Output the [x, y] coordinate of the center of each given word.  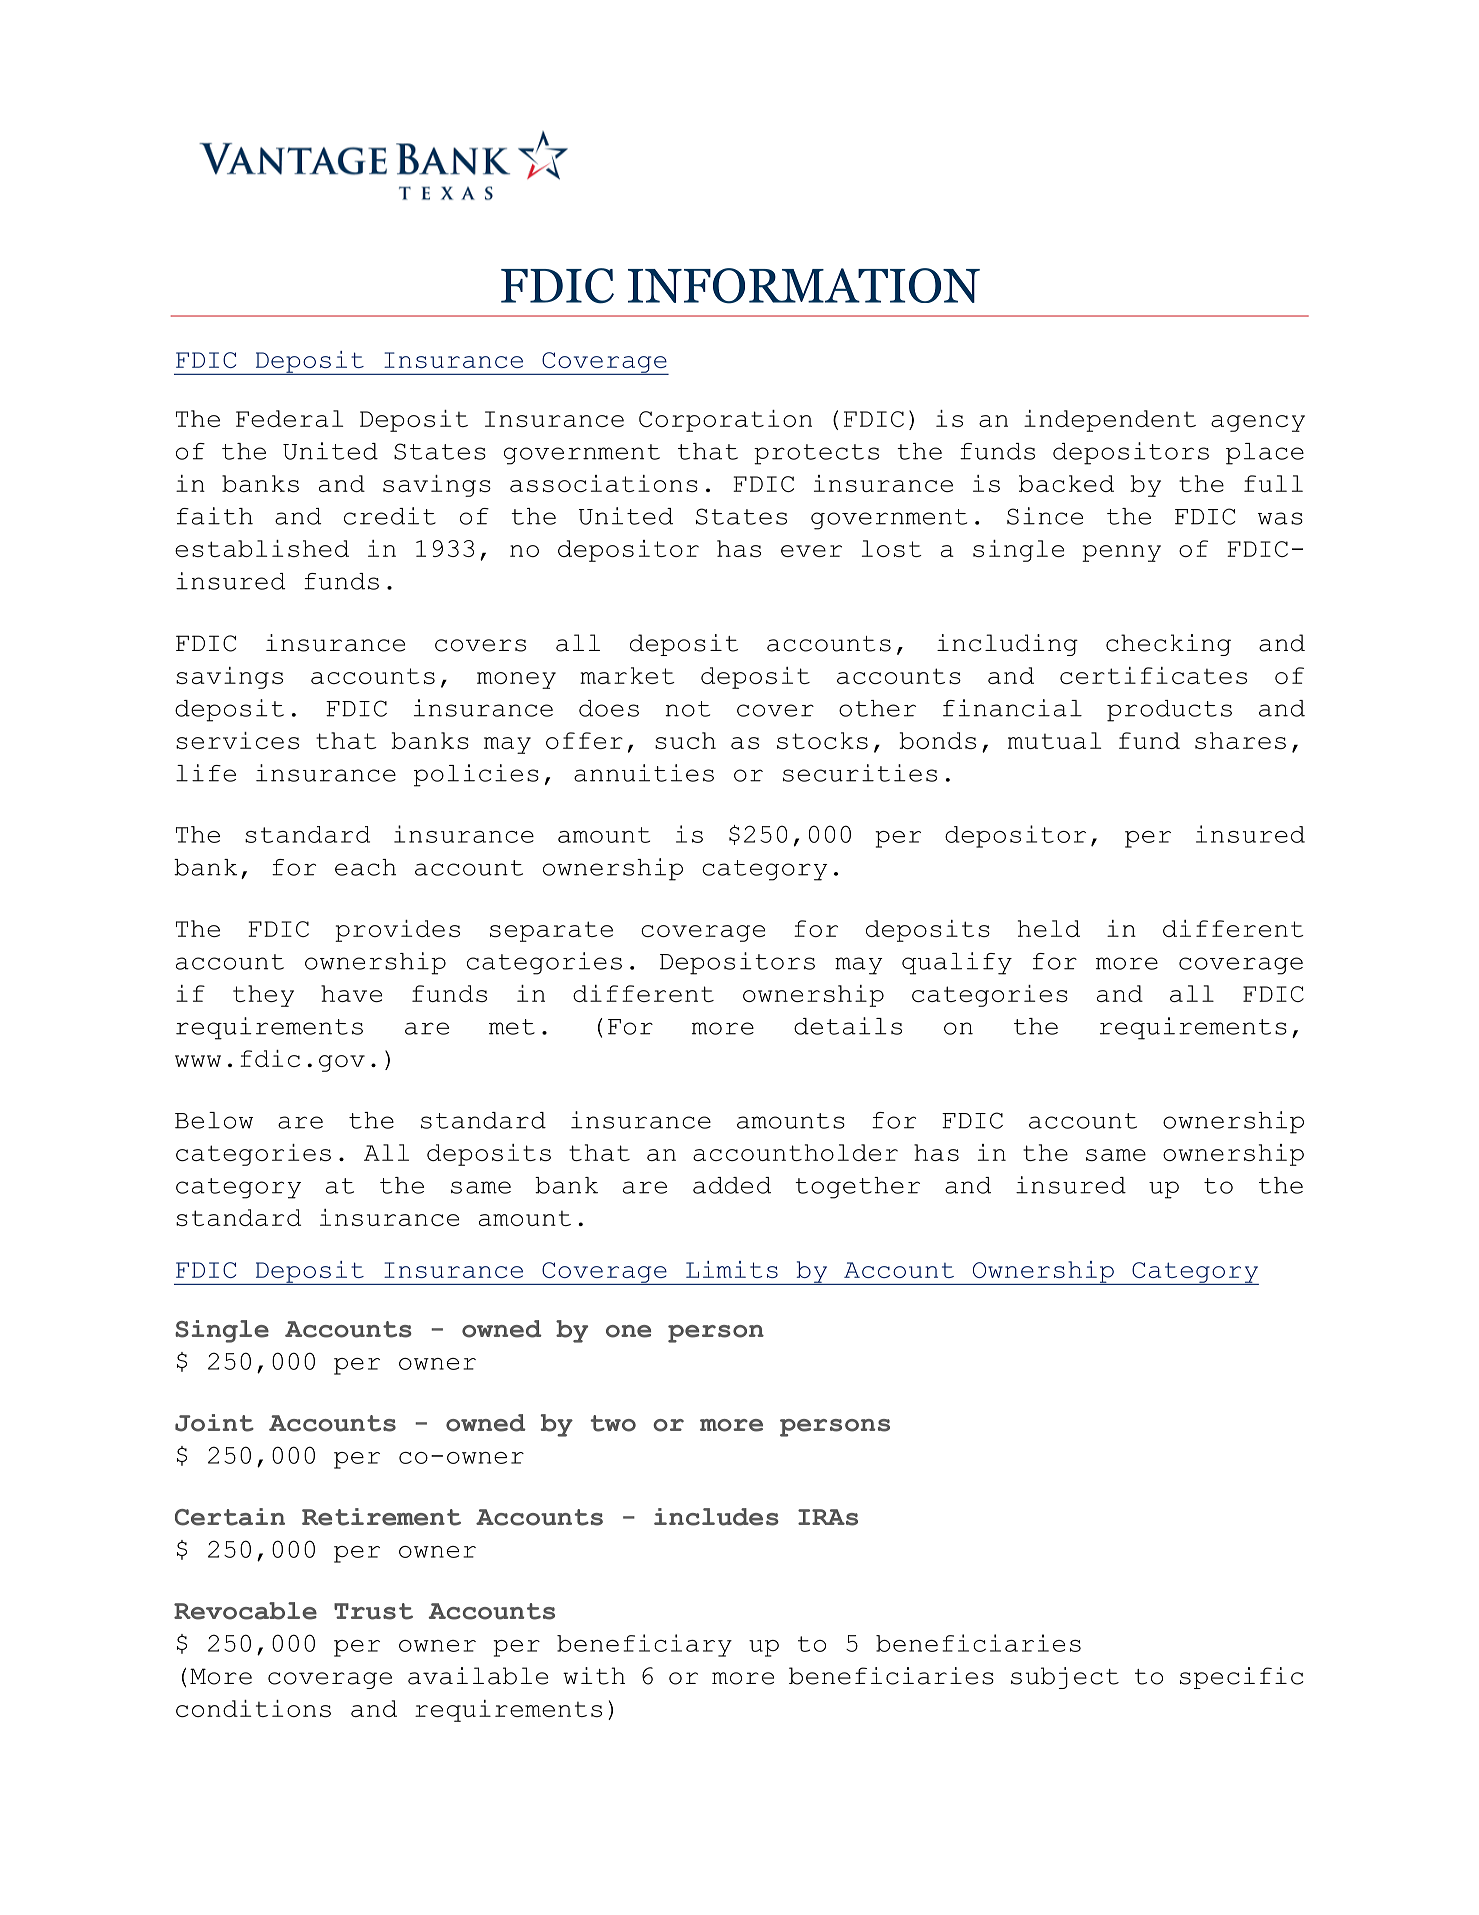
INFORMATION [804, 286]
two [613, 1423]
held [1049, 928]
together [857, 1188]
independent [1110, 421]
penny [1121, 553]
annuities [644, 773]
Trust [373, 1611]
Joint [214, 1423]
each [365, 867]
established [262, 548]
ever [811, 551]
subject [1065, 1678]
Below [214, 1120]
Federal [289, 418]
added [732, 1185]
